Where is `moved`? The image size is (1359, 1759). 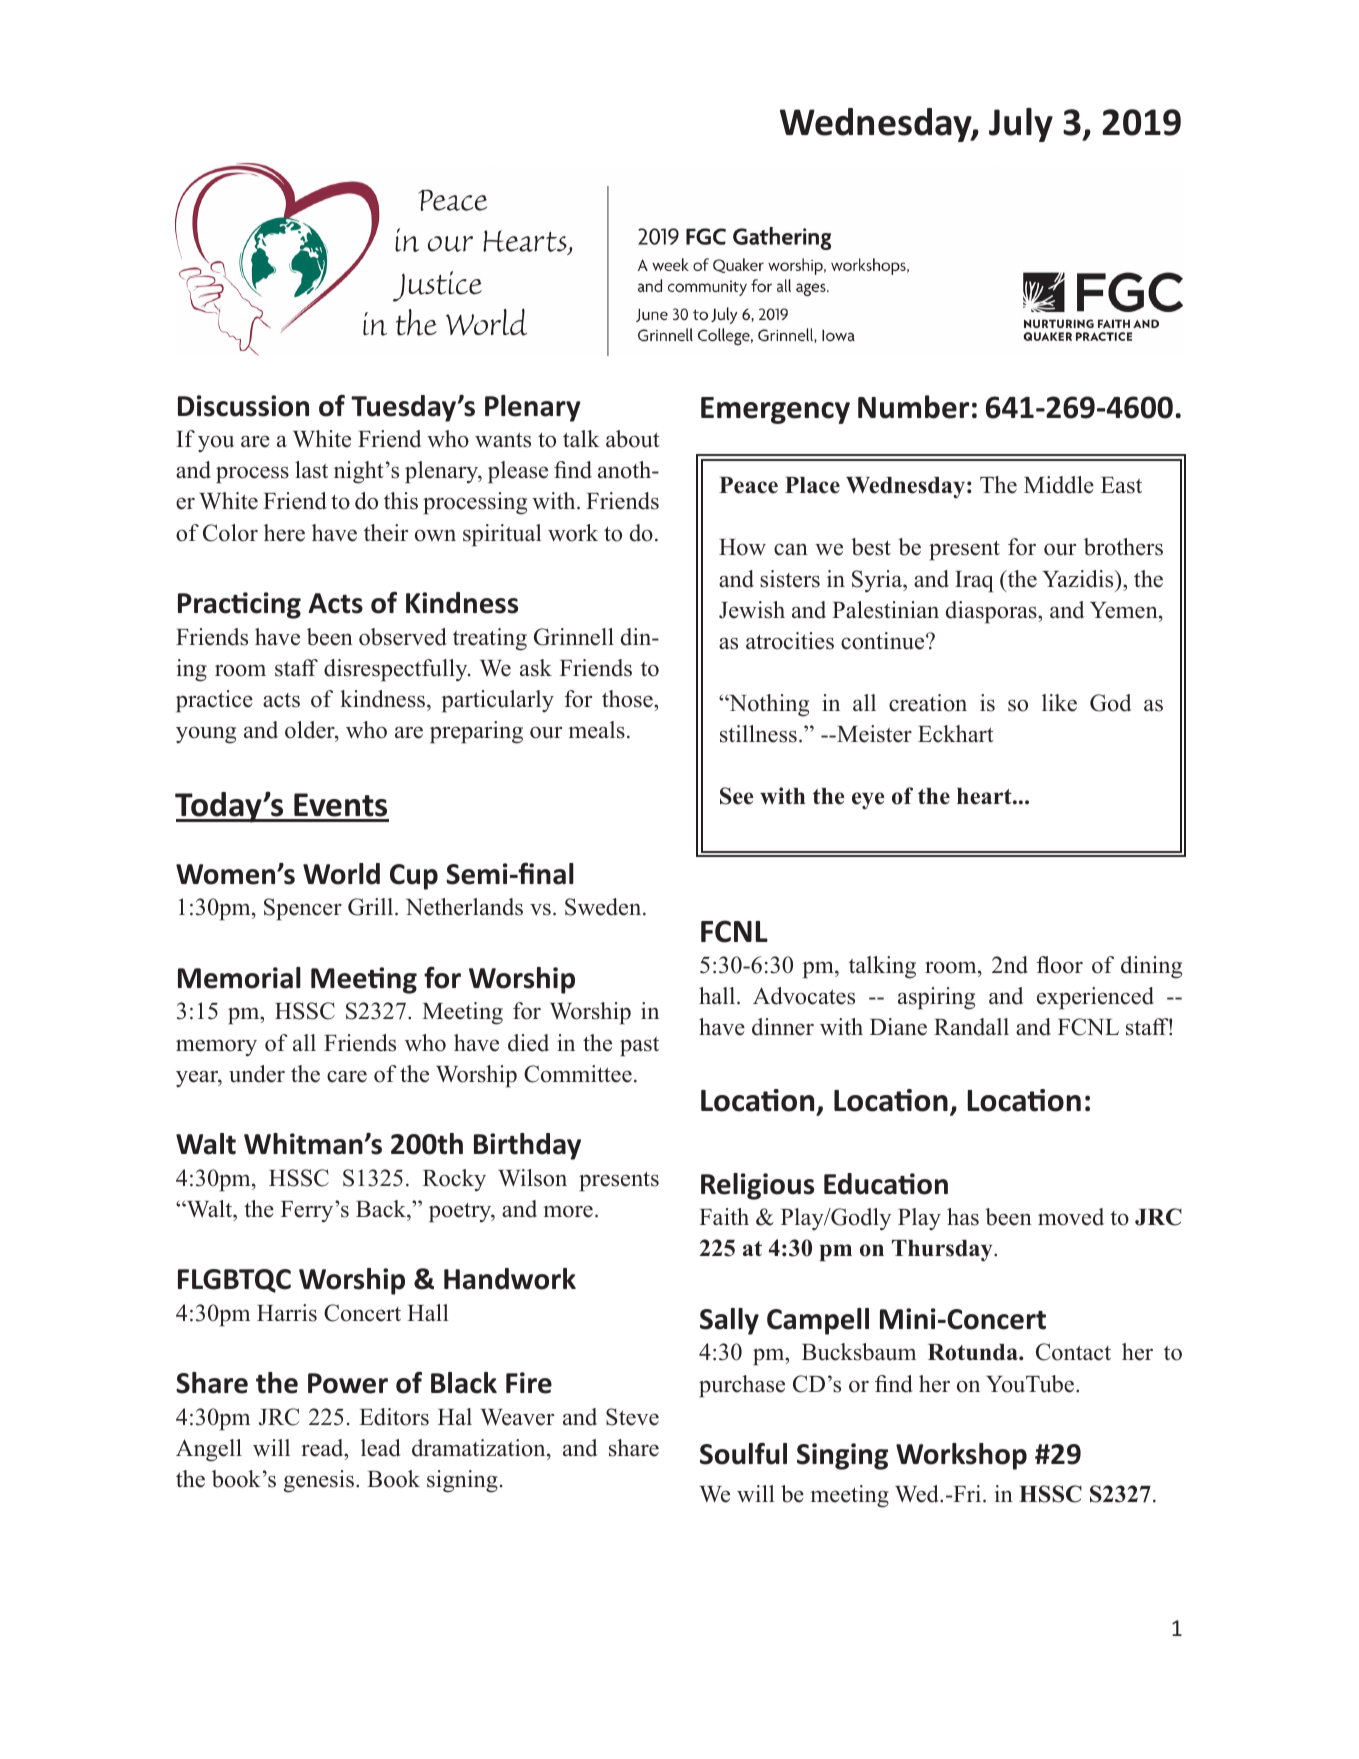 moved is located at coordinates (1071, 1217).
